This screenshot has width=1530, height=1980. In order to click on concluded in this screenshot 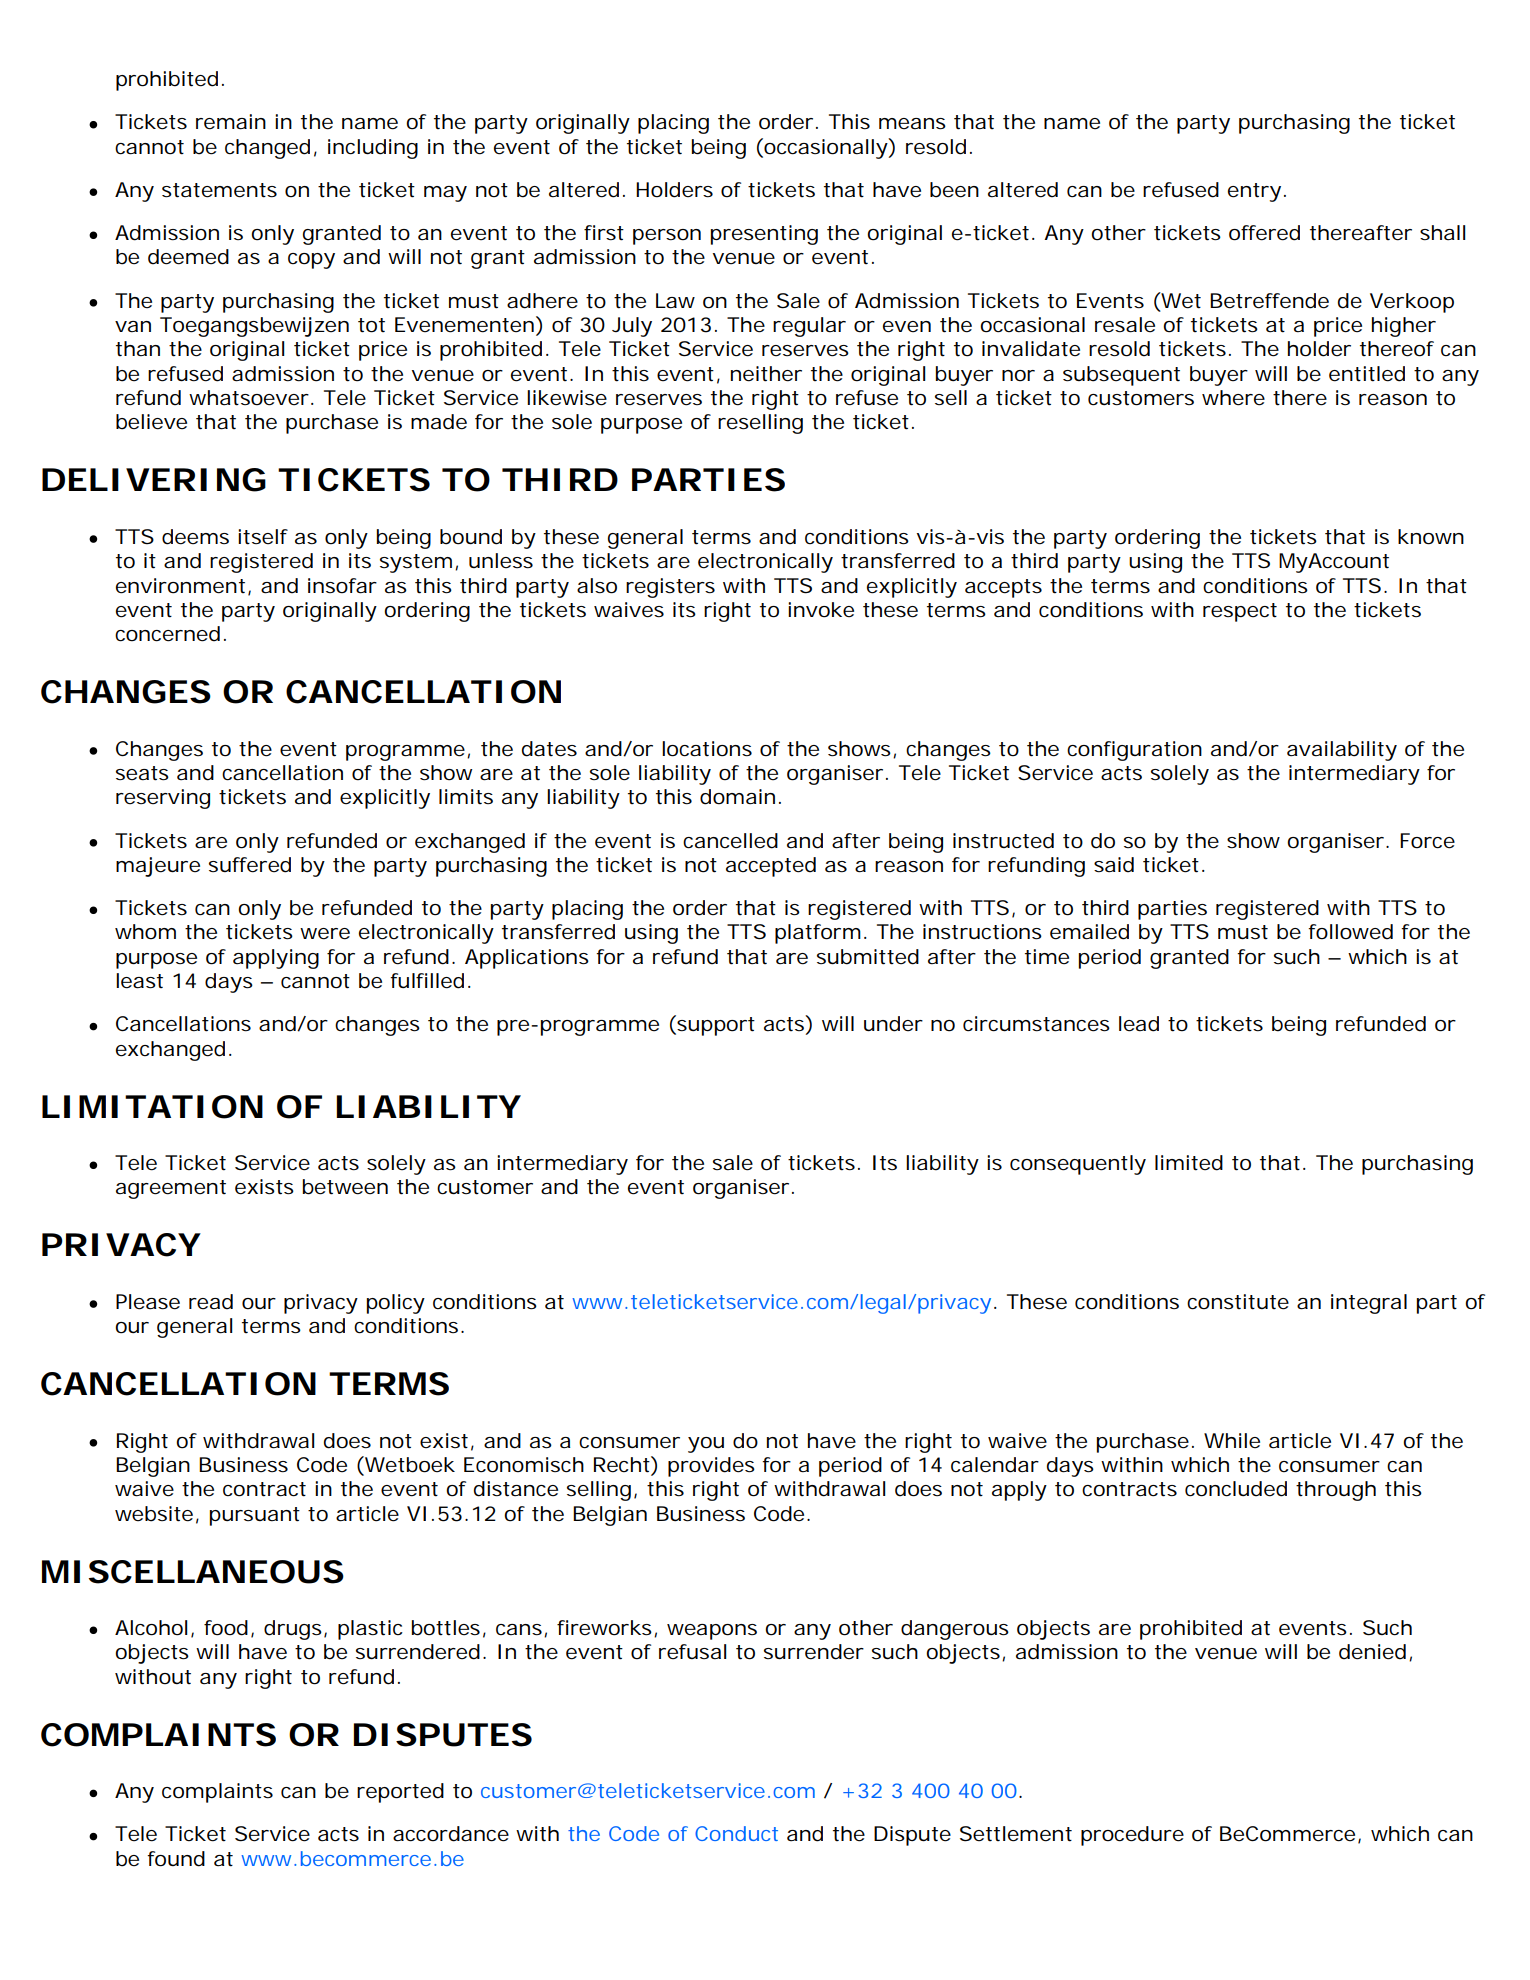, I will do `click(1236, 1489)`.
